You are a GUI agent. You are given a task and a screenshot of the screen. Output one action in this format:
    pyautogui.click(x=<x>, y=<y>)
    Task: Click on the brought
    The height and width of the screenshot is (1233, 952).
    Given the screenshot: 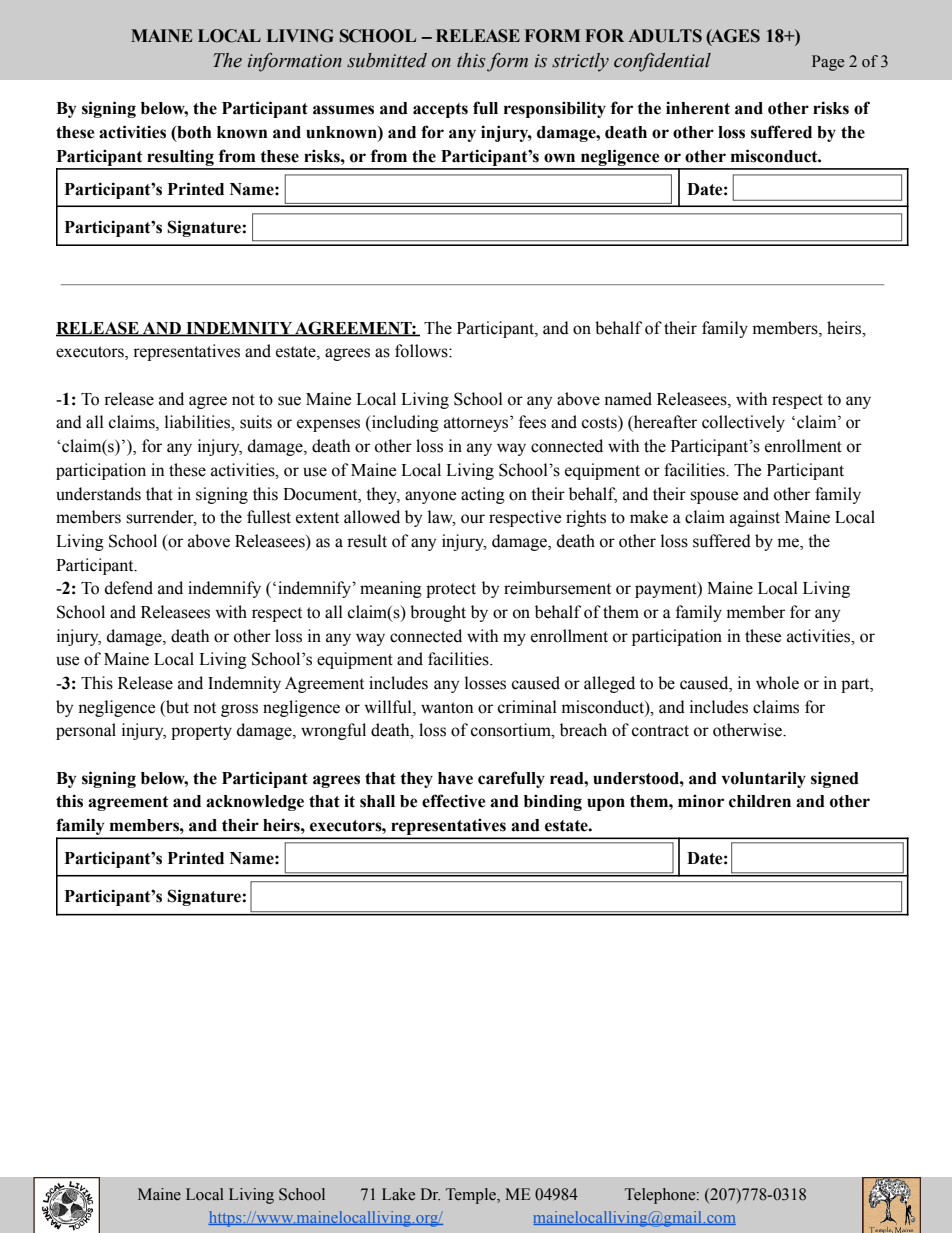 What is the action you would take?
    pyautogui.click(x=438, y=613)
